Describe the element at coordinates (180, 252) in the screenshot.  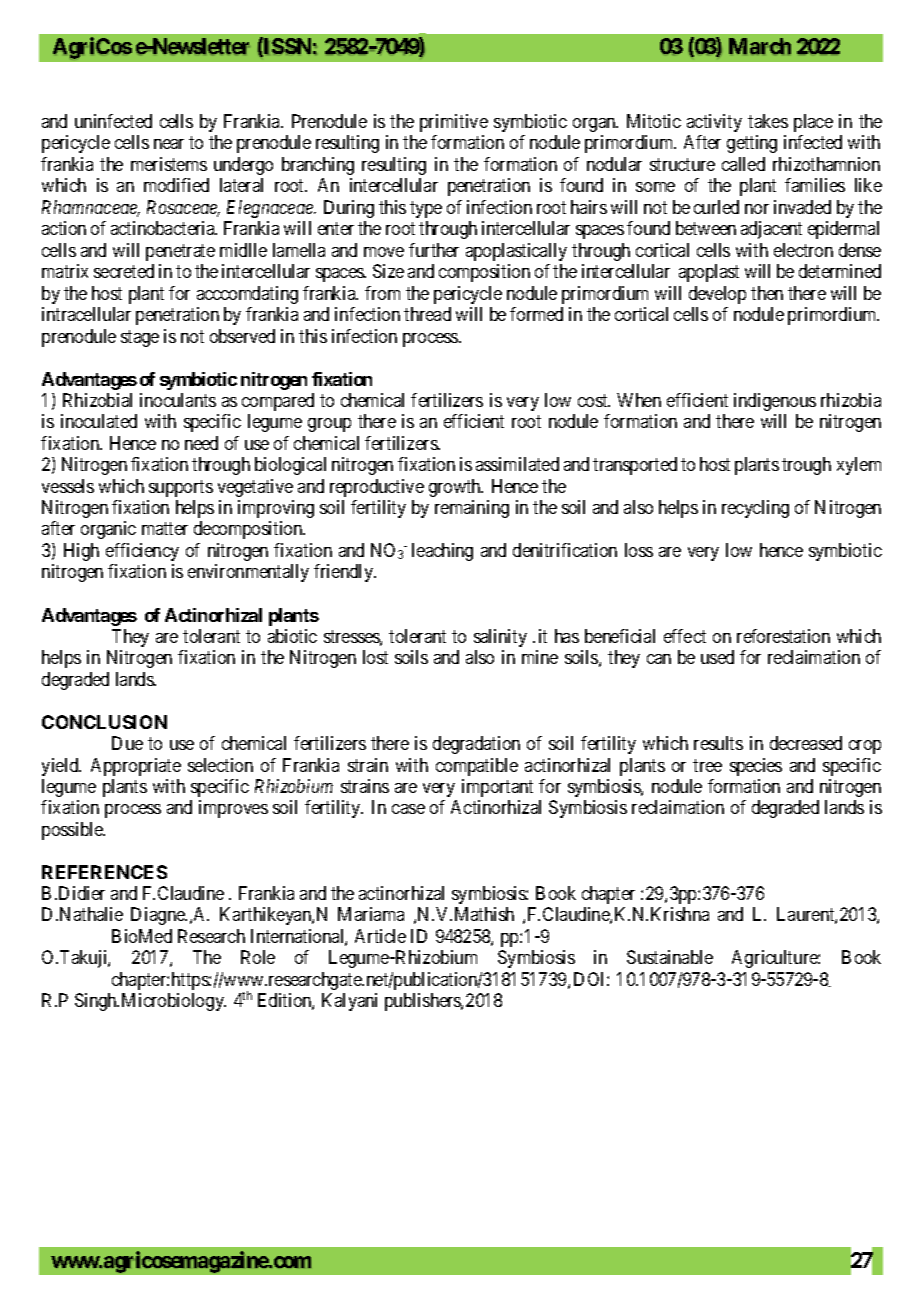
I see `penetrate` at that location.
